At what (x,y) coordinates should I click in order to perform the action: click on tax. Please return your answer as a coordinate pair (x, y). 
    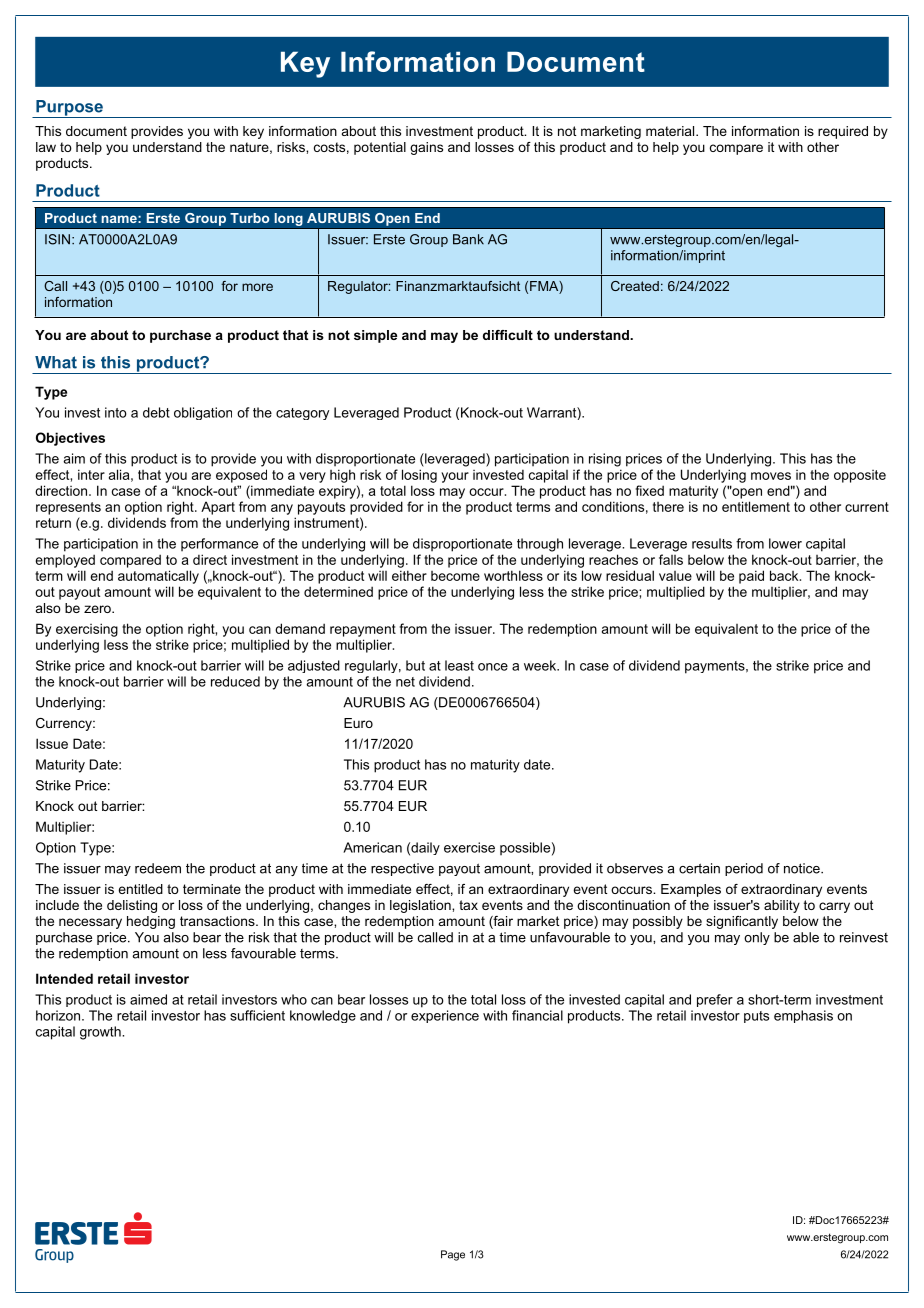
    Looking at the image, I should click on (468, 905).
